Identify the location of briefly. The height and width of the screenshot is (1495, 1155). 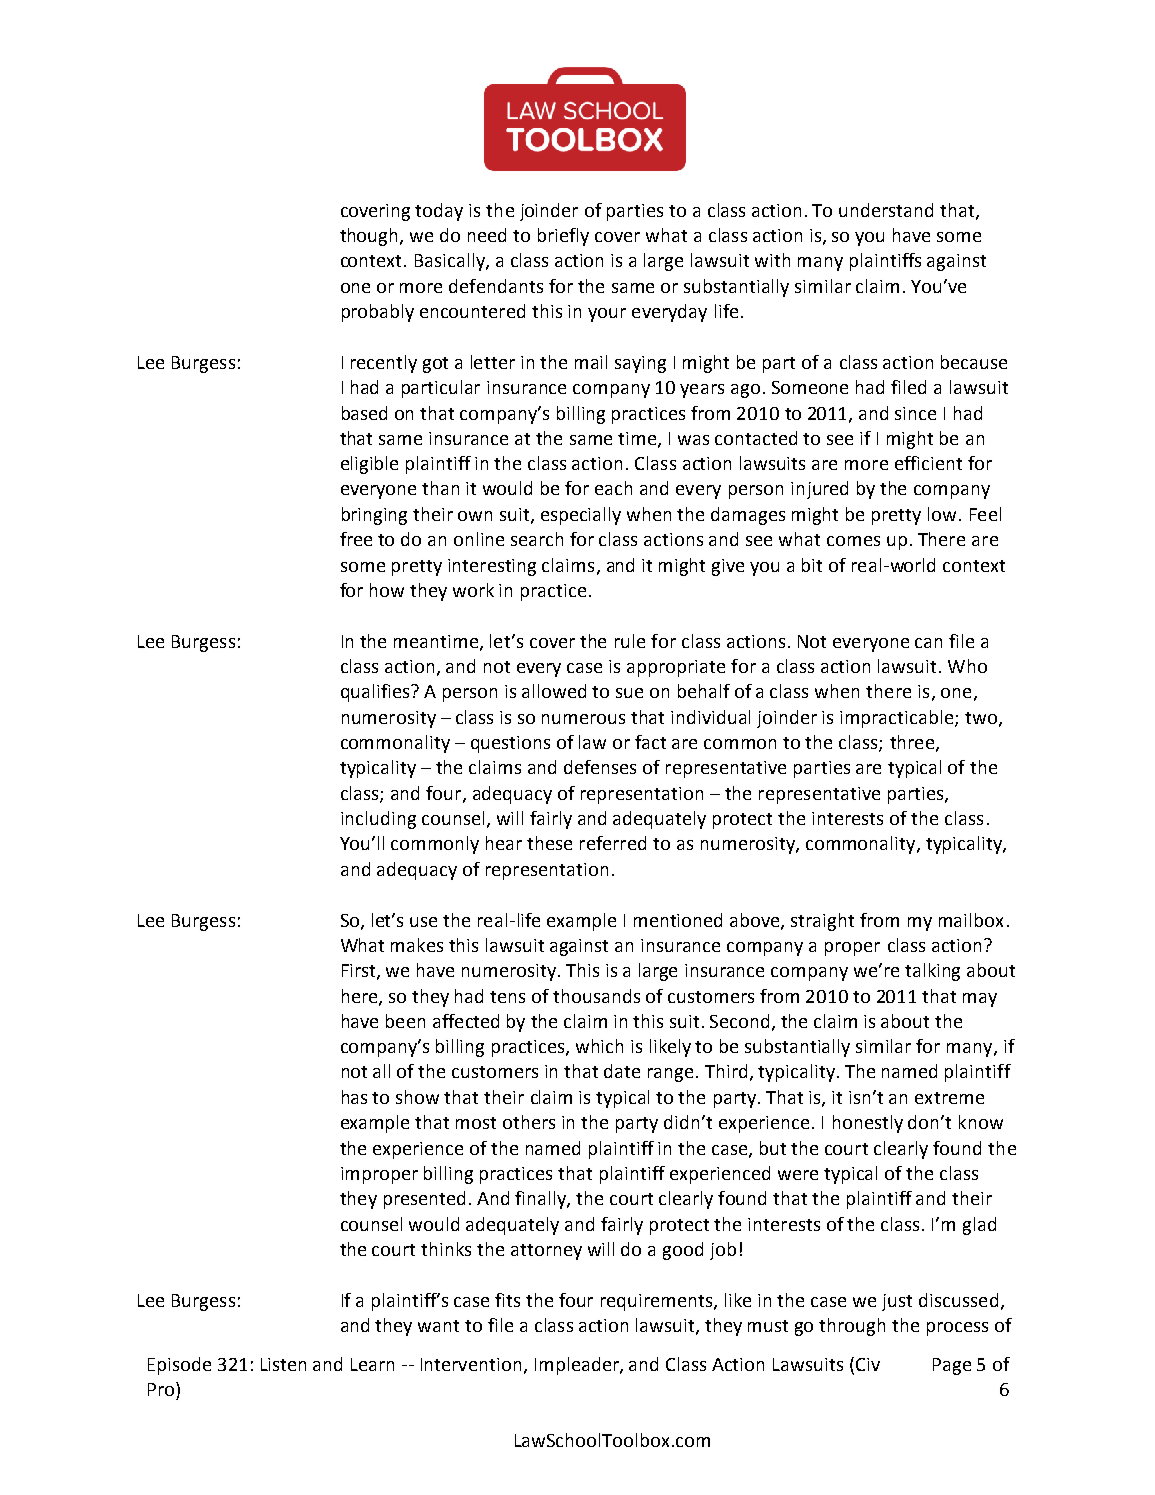
(563, 237).
